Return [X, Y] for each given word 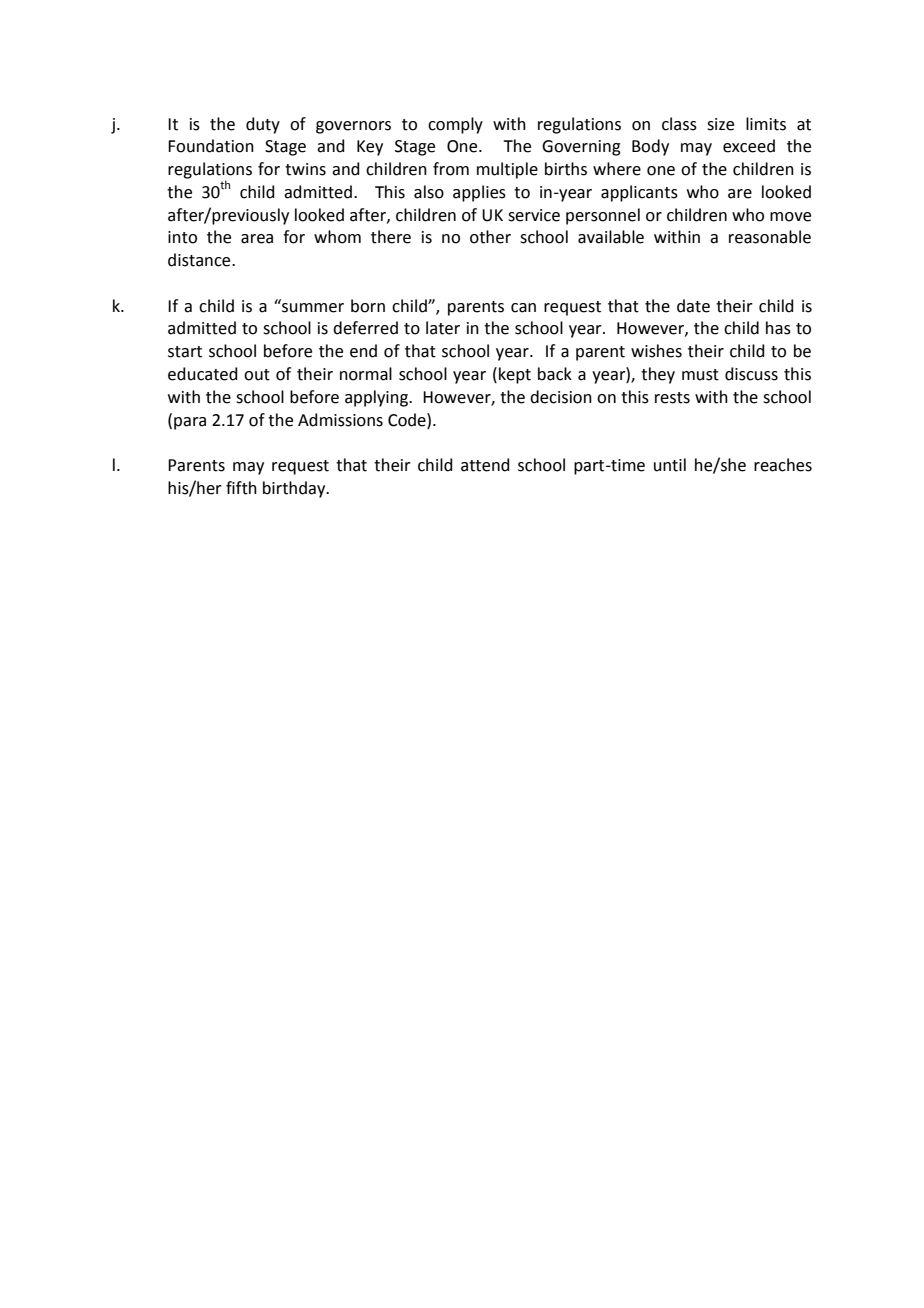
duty [263, 125]
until [670, 465]
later [443, 328]
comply [455, 125]
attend [485, 465]
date [693, 306]
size [720, 124]
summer [312, 306]
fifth [241, 488]
